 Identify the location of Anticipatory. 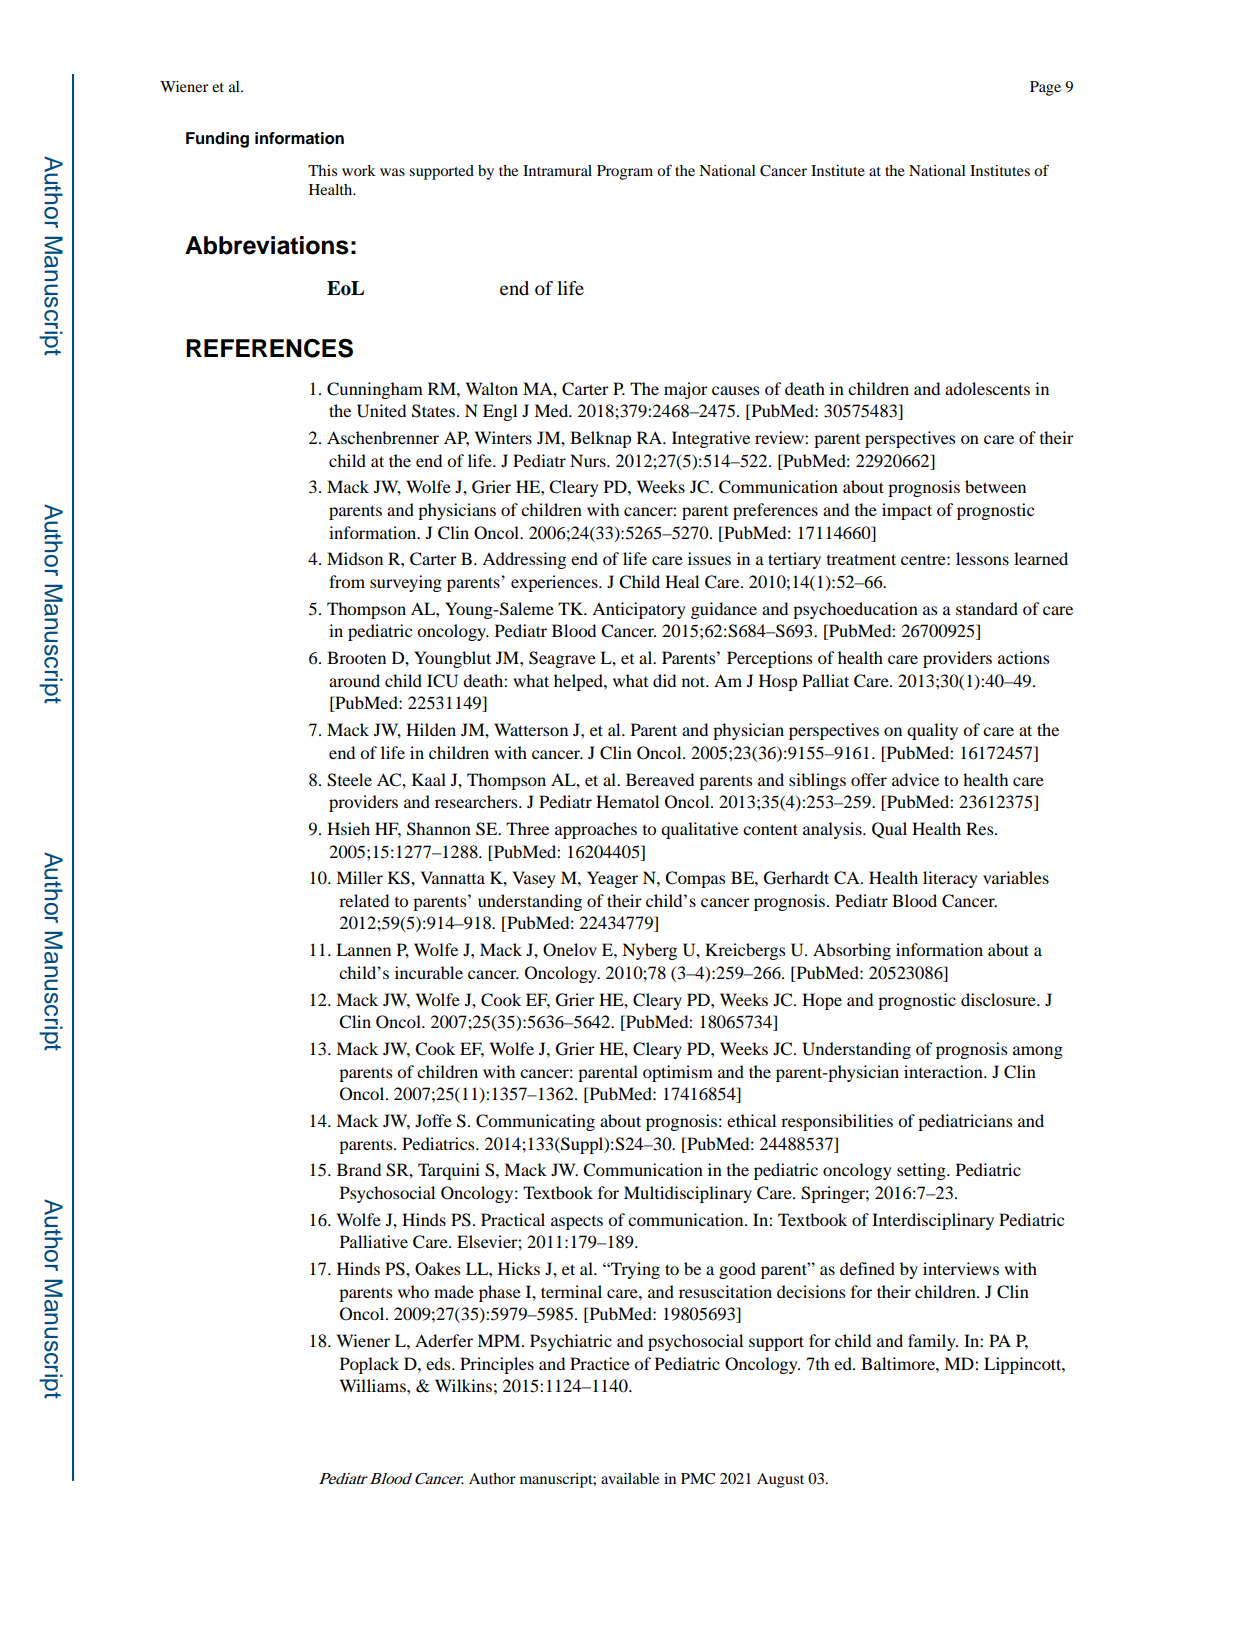
(638, 610).
